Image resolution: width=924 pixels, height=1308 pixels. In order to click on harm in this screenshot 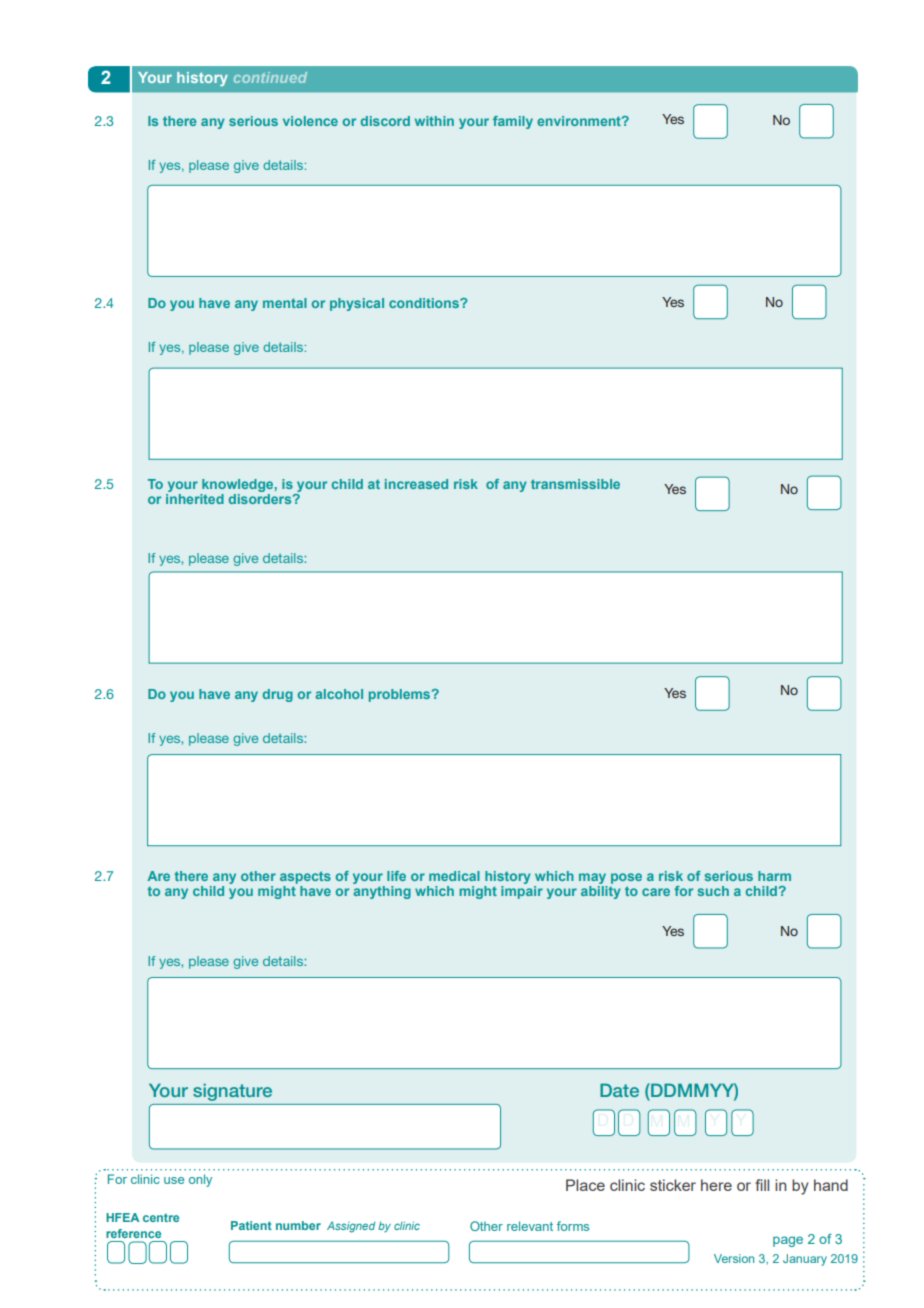, I will do `click(774, 876)`.
